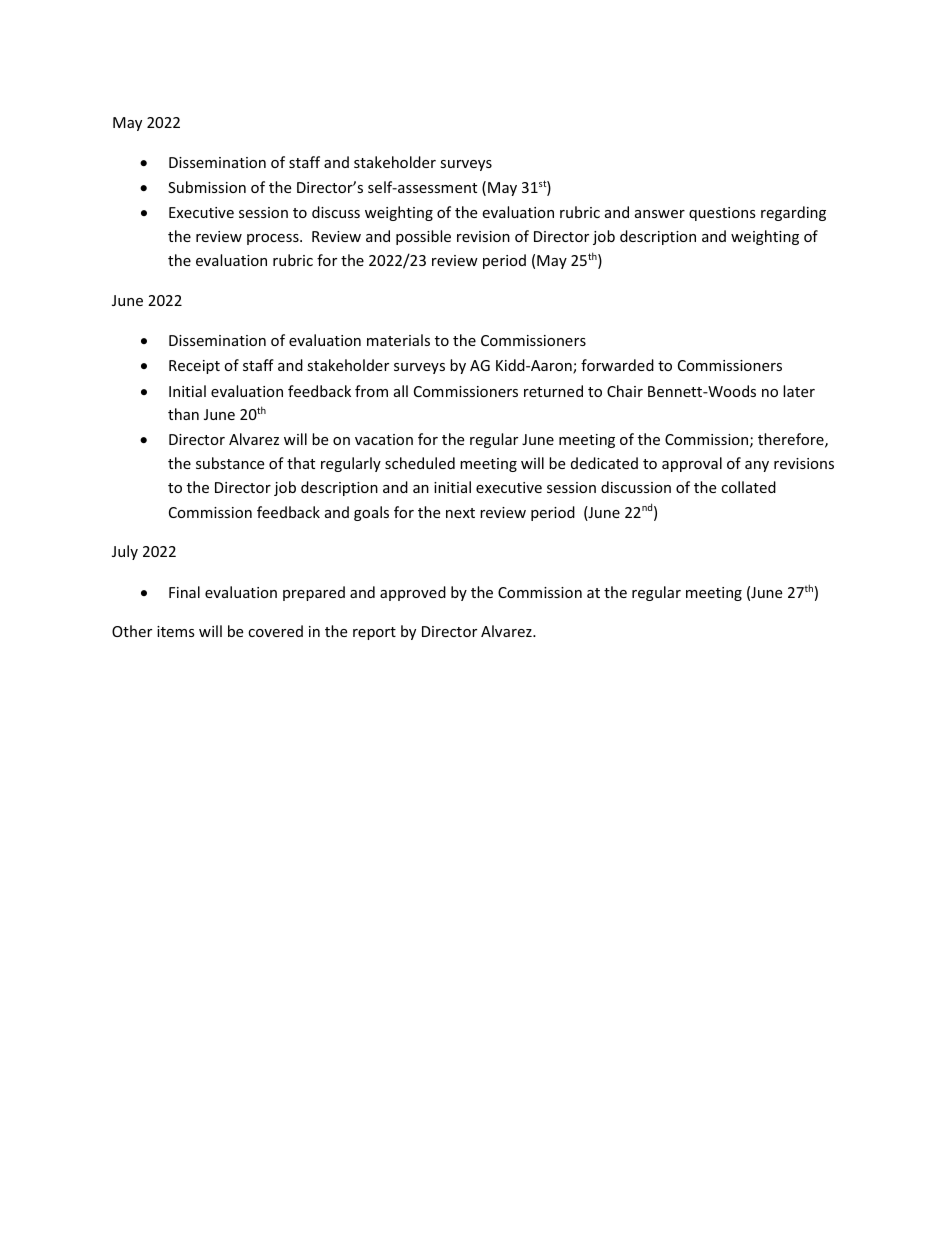  Describe the element at coordinates (617, 365) in the document. I see `forwarded` at that location.
